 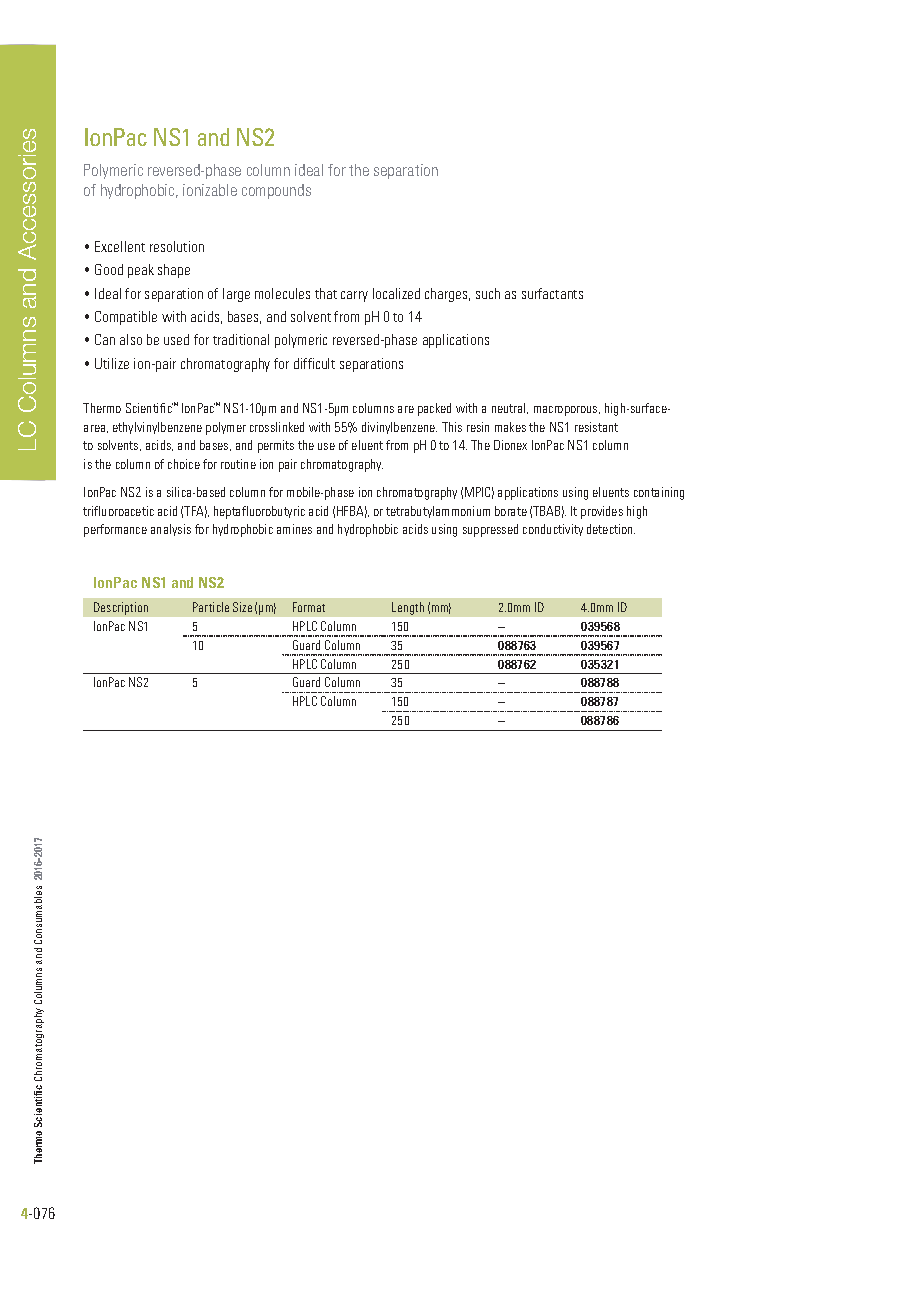 What do you see at coordinates (611, 529) in the page?
I see `detection` at bounding box center [611, 529].
